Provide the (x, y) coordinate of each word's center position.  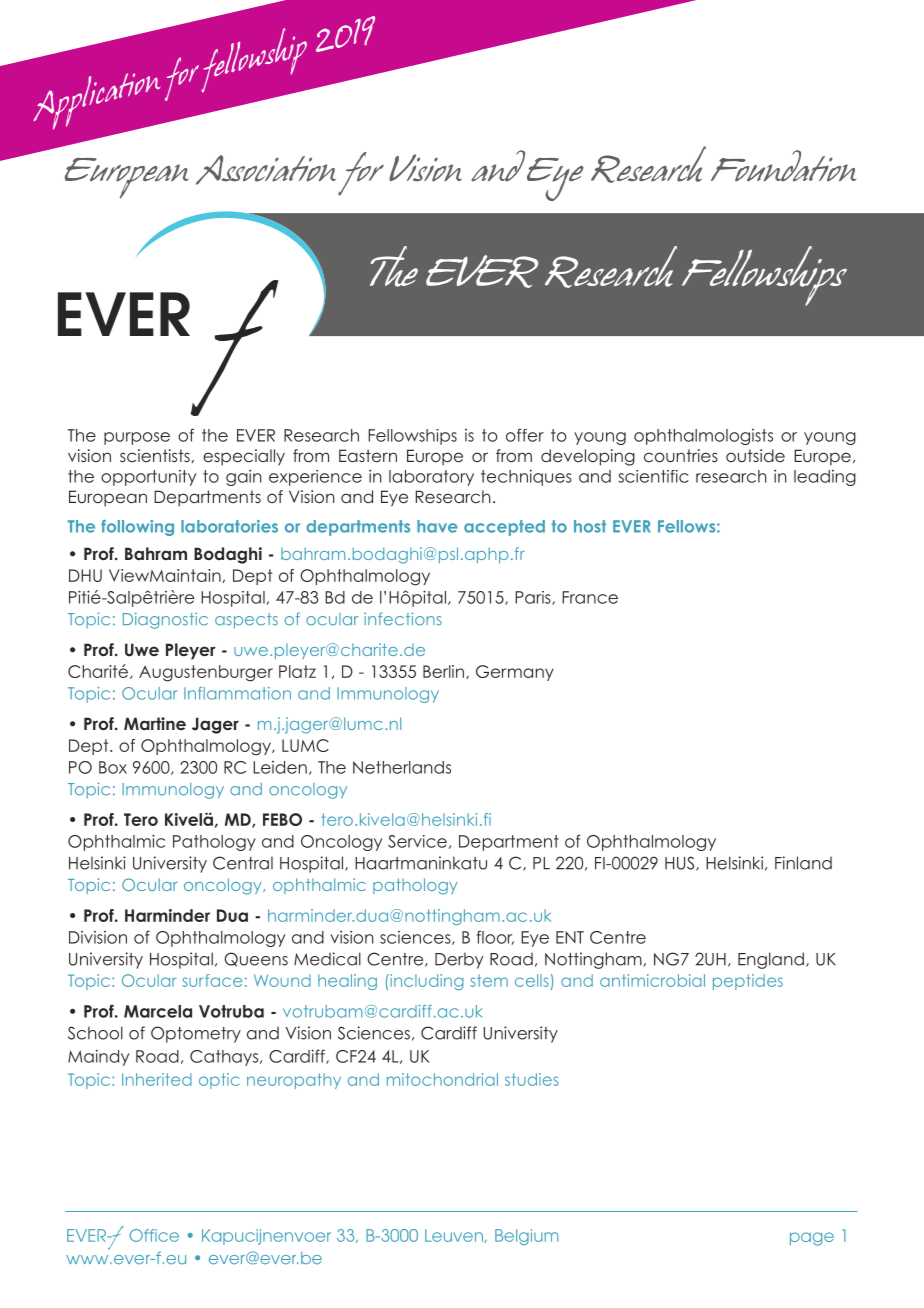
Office (154, 1235)
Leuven (455, 1236)
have (437, 526)
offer (525, 435)
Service (417, 841)
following (137, 528)
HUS (681, 863)
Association (266, 170)
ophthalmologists (703, 437)
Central (243, 863)
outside (755, 455)
